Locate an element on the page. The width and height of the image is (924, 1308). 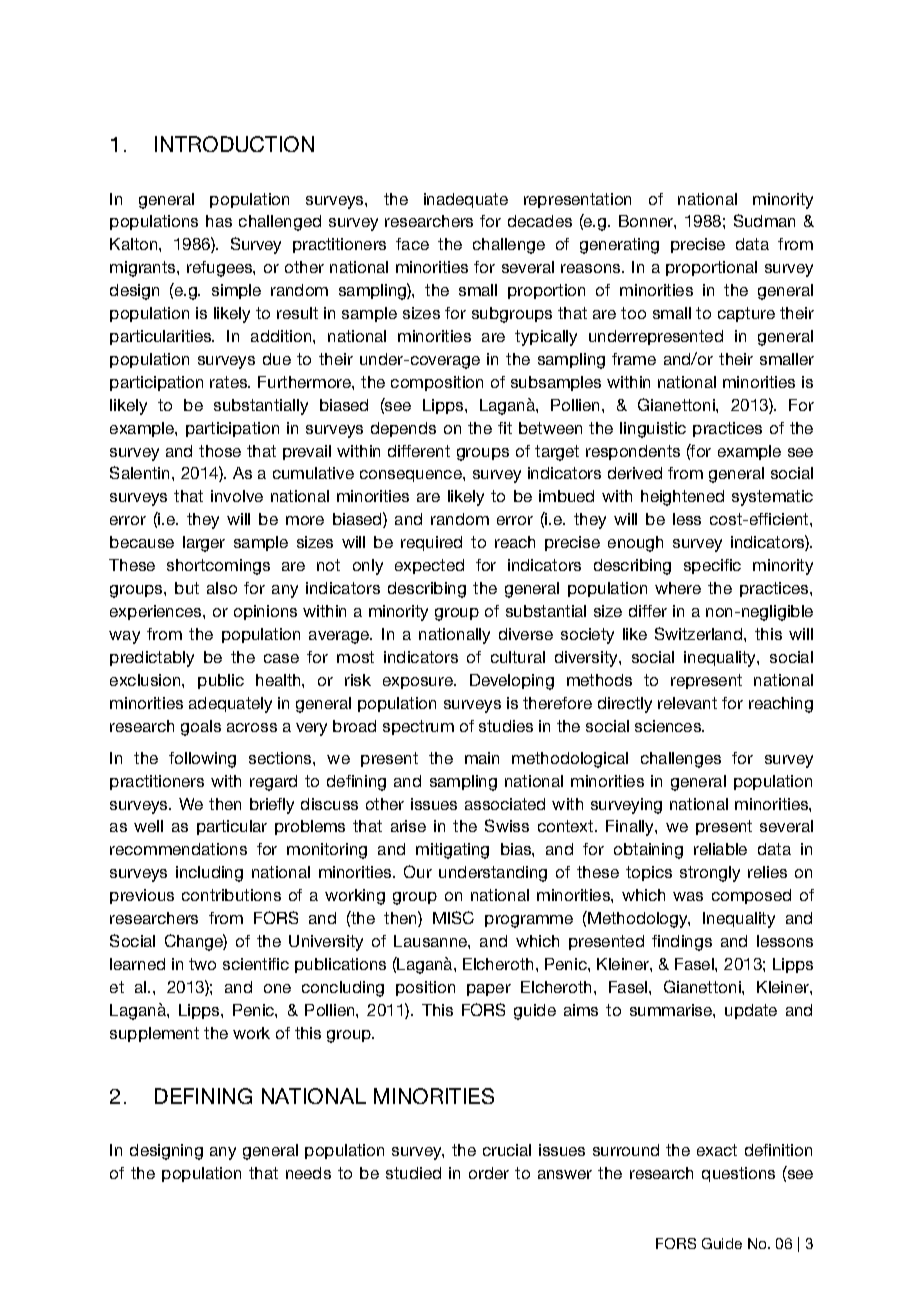
INTRODUCTION is located at coordinates (234, 144).
